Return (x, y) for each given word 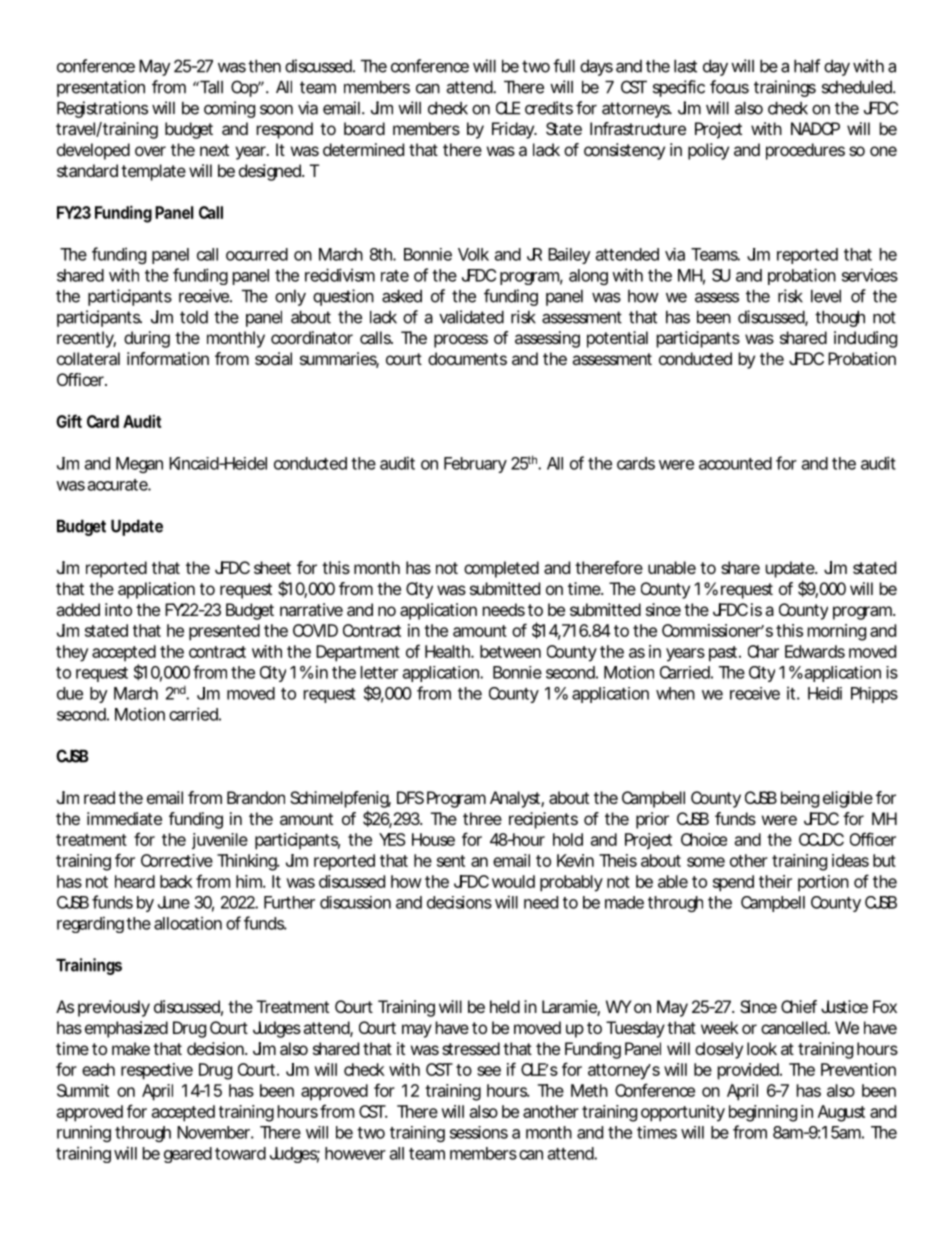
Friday (514, 130)
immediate (124, 818)
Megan (139, 465)
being (800, 799)
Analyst (517, 799)
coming (229, 109)
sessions (479, 1132)
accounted (735, 463)
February (475, 465)
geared (188, 1155)
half (807, 66)
